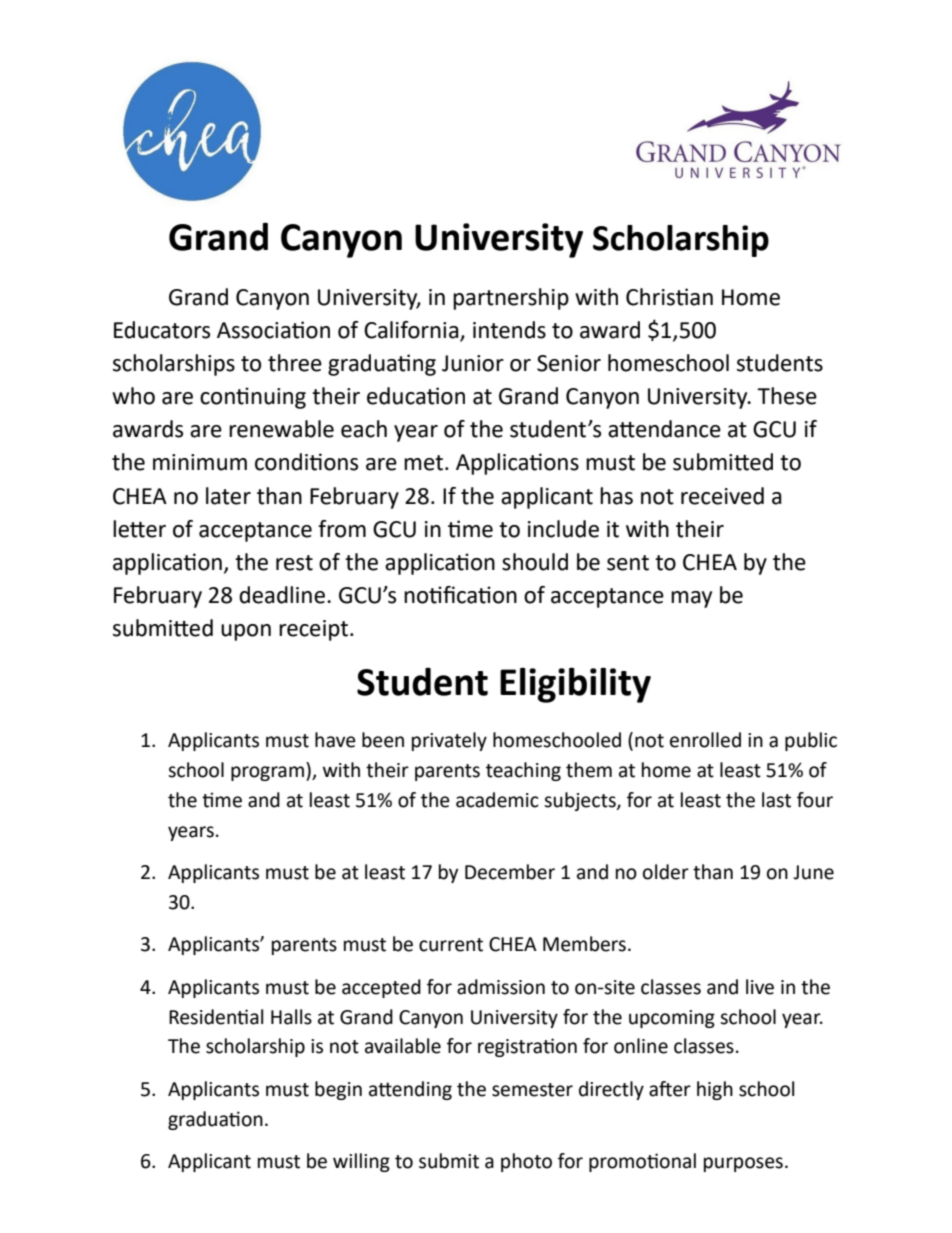 This screenshot has width=952, height=1233. I want to click on program, so click(267, 773).
